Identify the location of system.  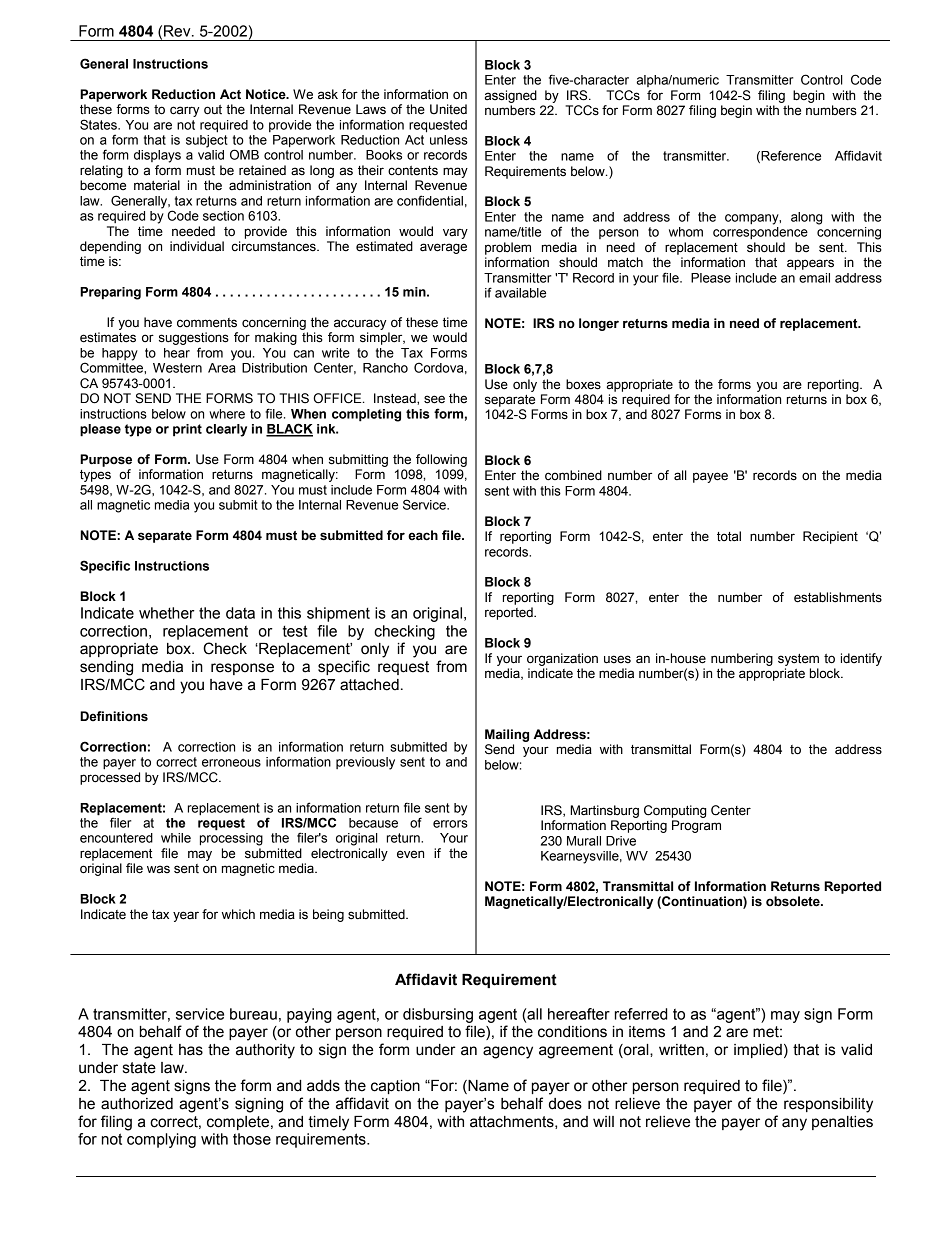
(798, 660).
